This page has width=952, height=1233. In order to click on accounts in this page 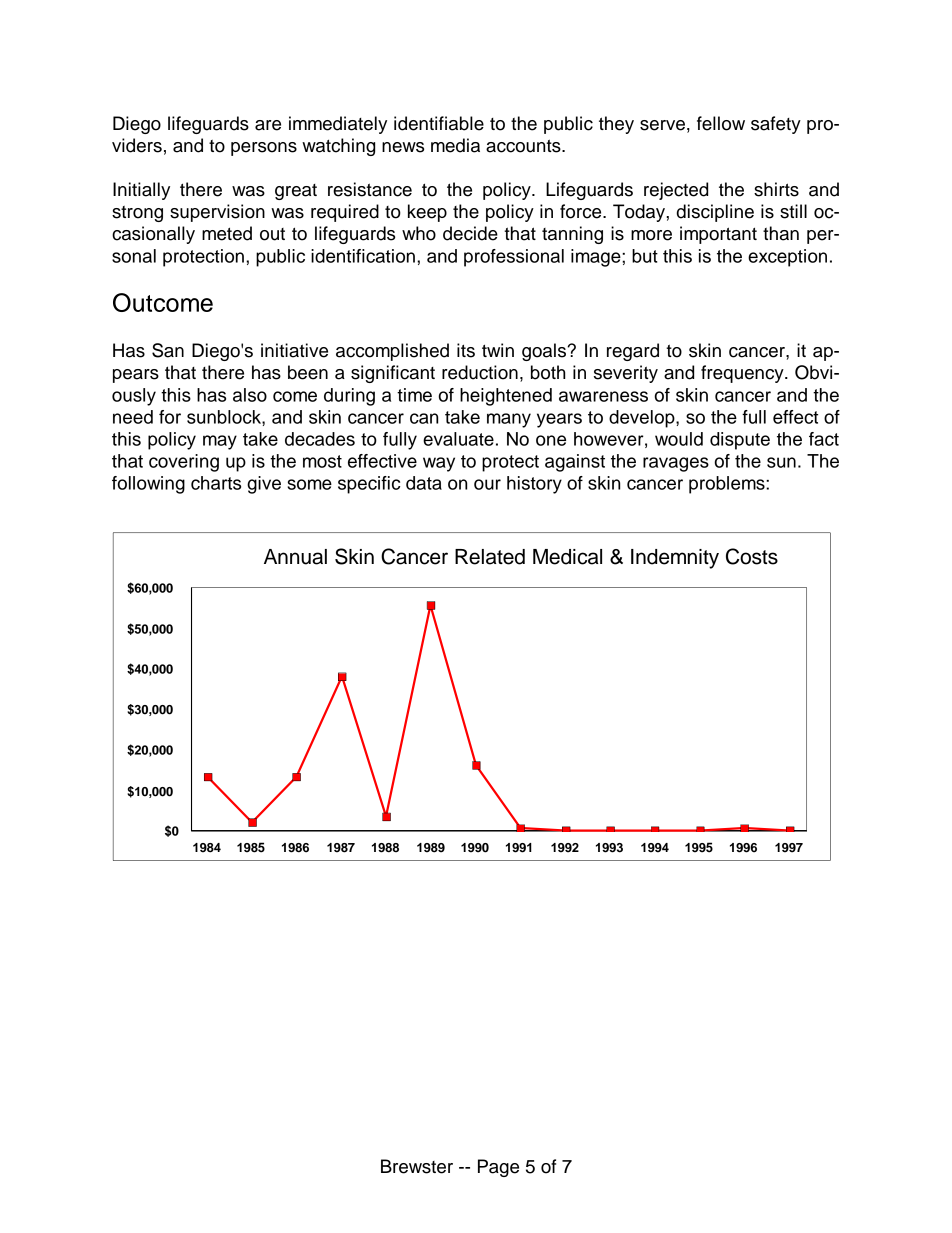, I will do `click(524, 146)`.
